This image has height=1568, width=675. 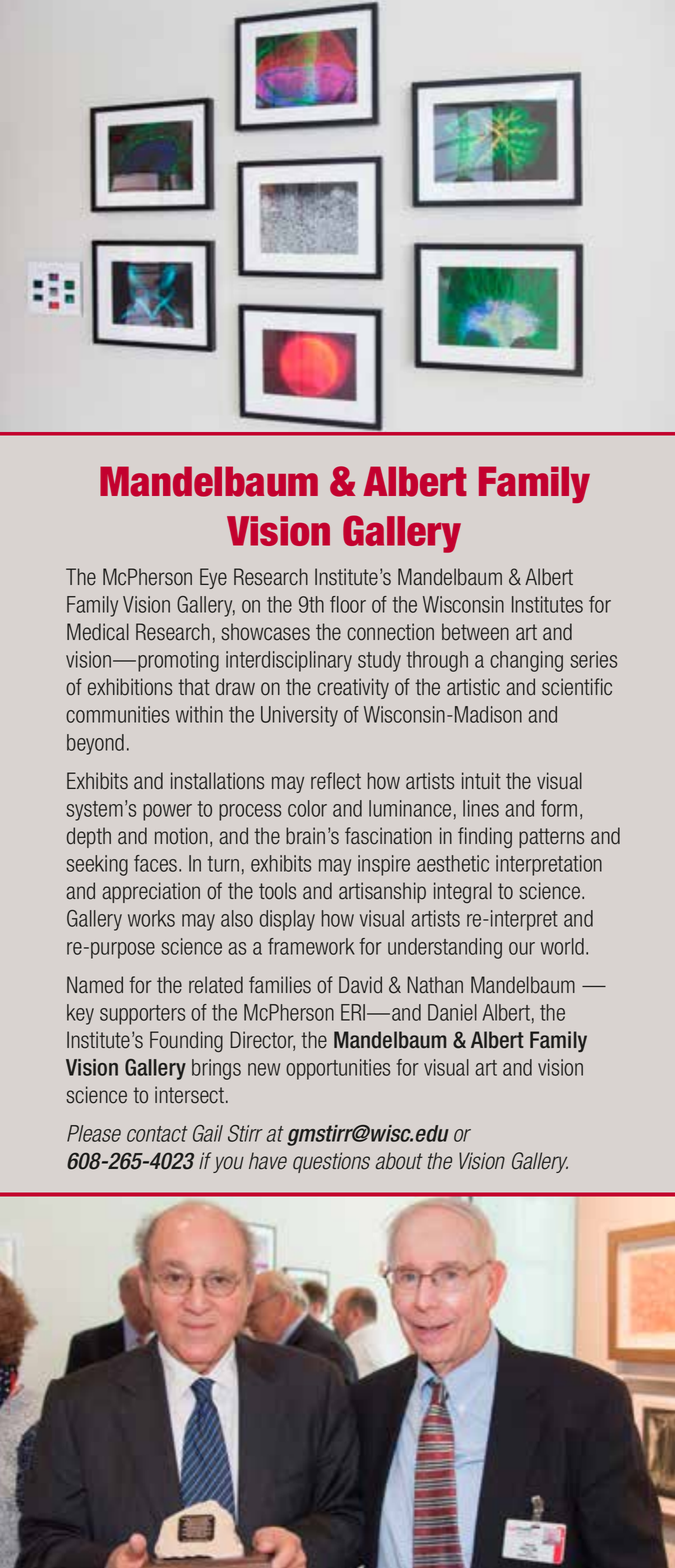 What do you see at coordinates (98, 632) in the image?
I see `Medical` at bounding box center [98, 632].
